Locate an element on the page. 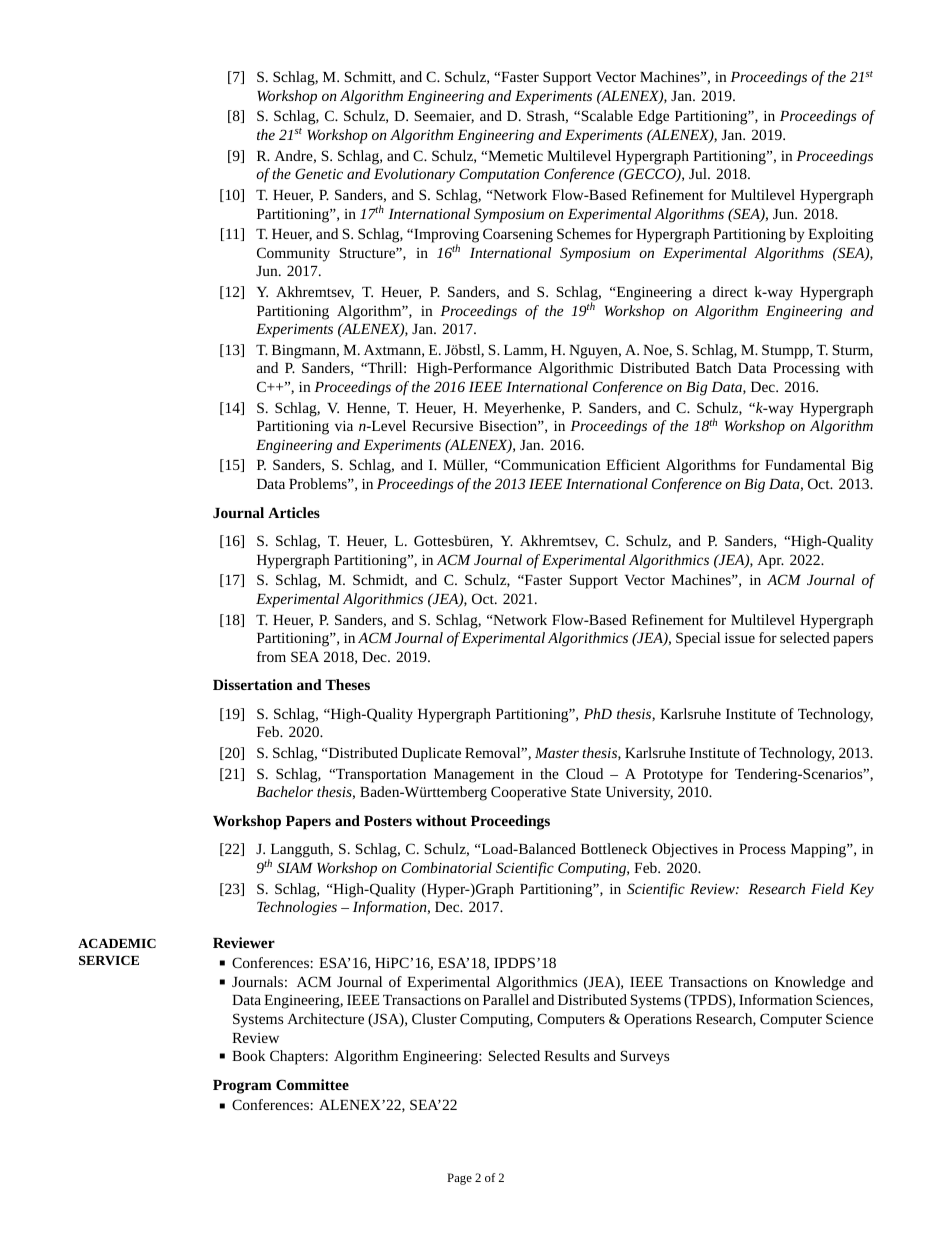 This document has width=952, height=1233. Field is located at coordinates (827, 888).
